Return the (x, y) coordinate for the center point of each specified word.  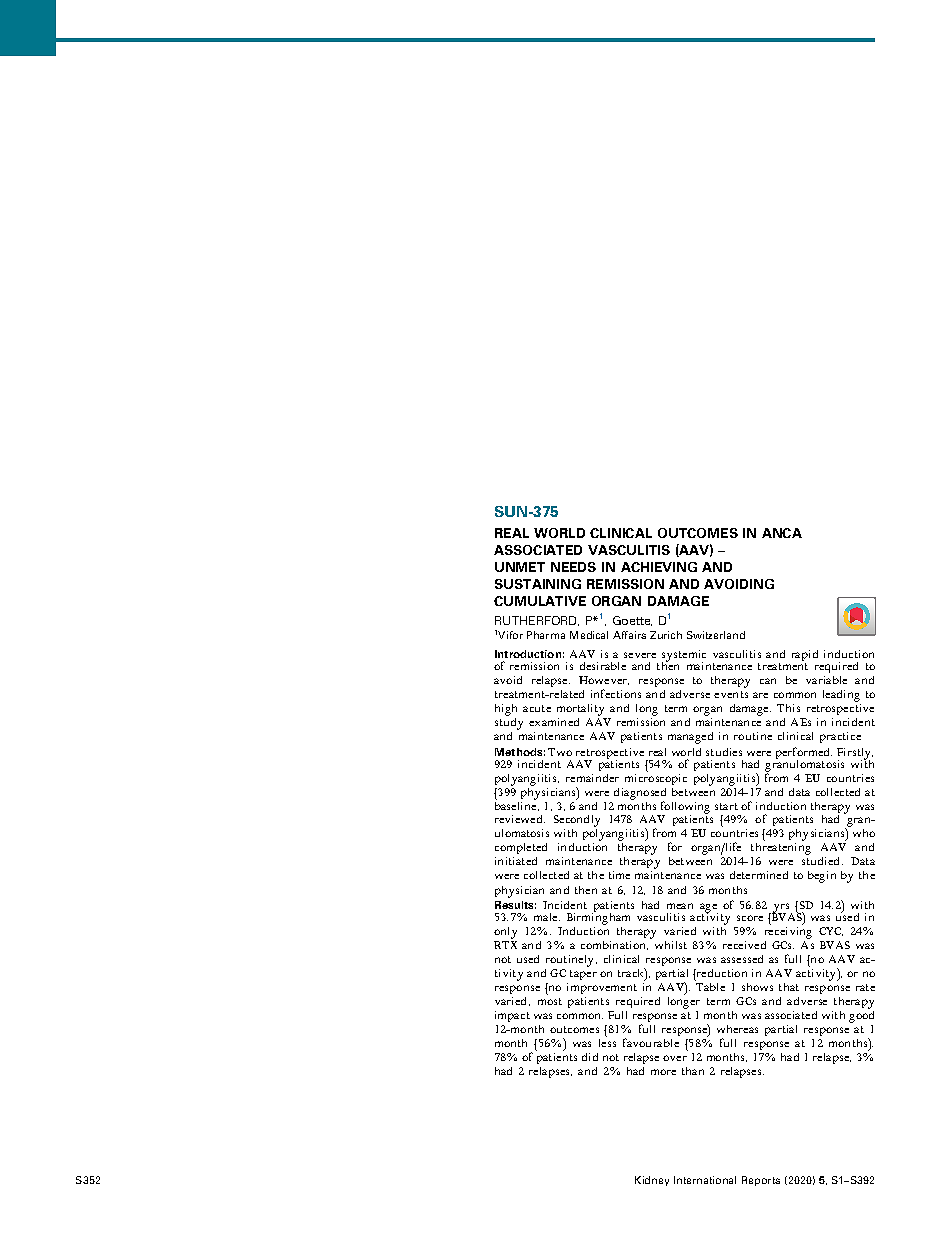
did (590, 1057)
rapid (805, 657)
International (705, 1180)
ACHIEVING (659, 567)
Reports (761, 1181)
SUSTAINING (538, 584)
